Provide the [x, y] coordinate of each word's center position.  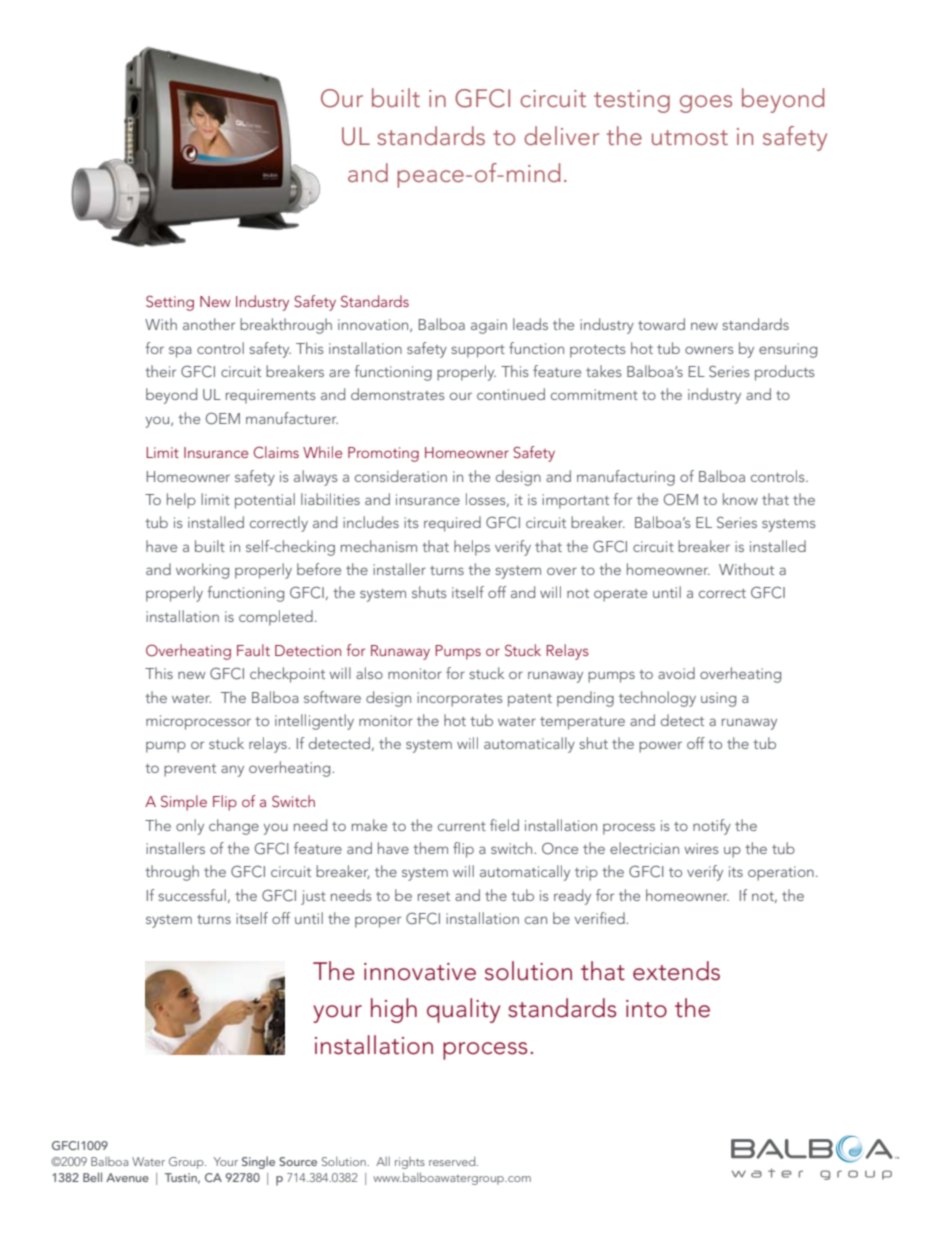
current [462, 826]
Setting [170, 303]
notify [712, 827]
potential [265, 501]
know [740, 499]
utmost [690, 137]
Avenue [127, 1177]
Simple [184, 803]
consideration [401, 476]
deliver [561, 135]
